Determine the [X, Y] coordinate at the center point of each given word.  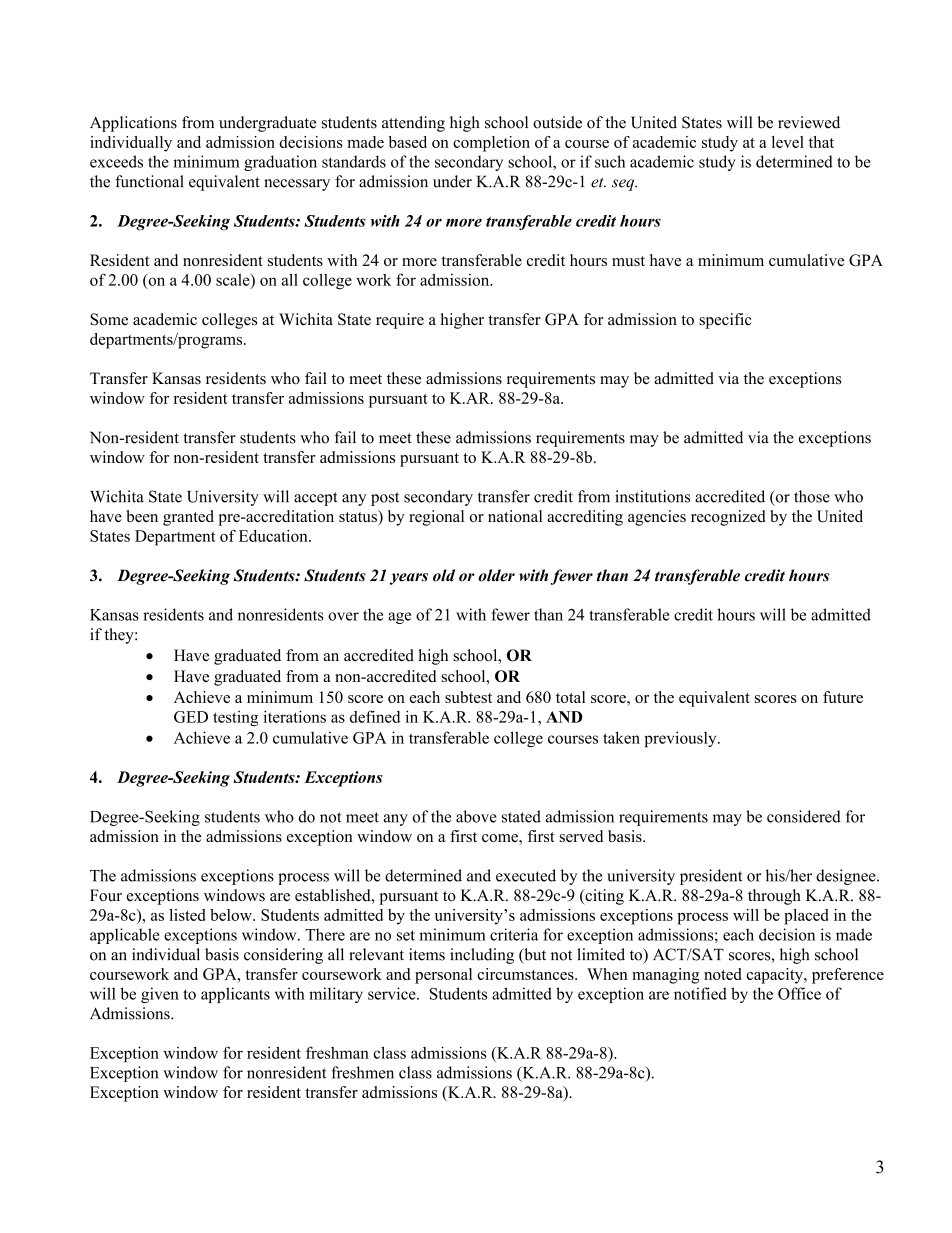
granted [188, 518]
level [788, 142]
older [496, 575]
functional [149, 181]
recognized [728, 518]
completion [491, 144]
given [160, 995]
